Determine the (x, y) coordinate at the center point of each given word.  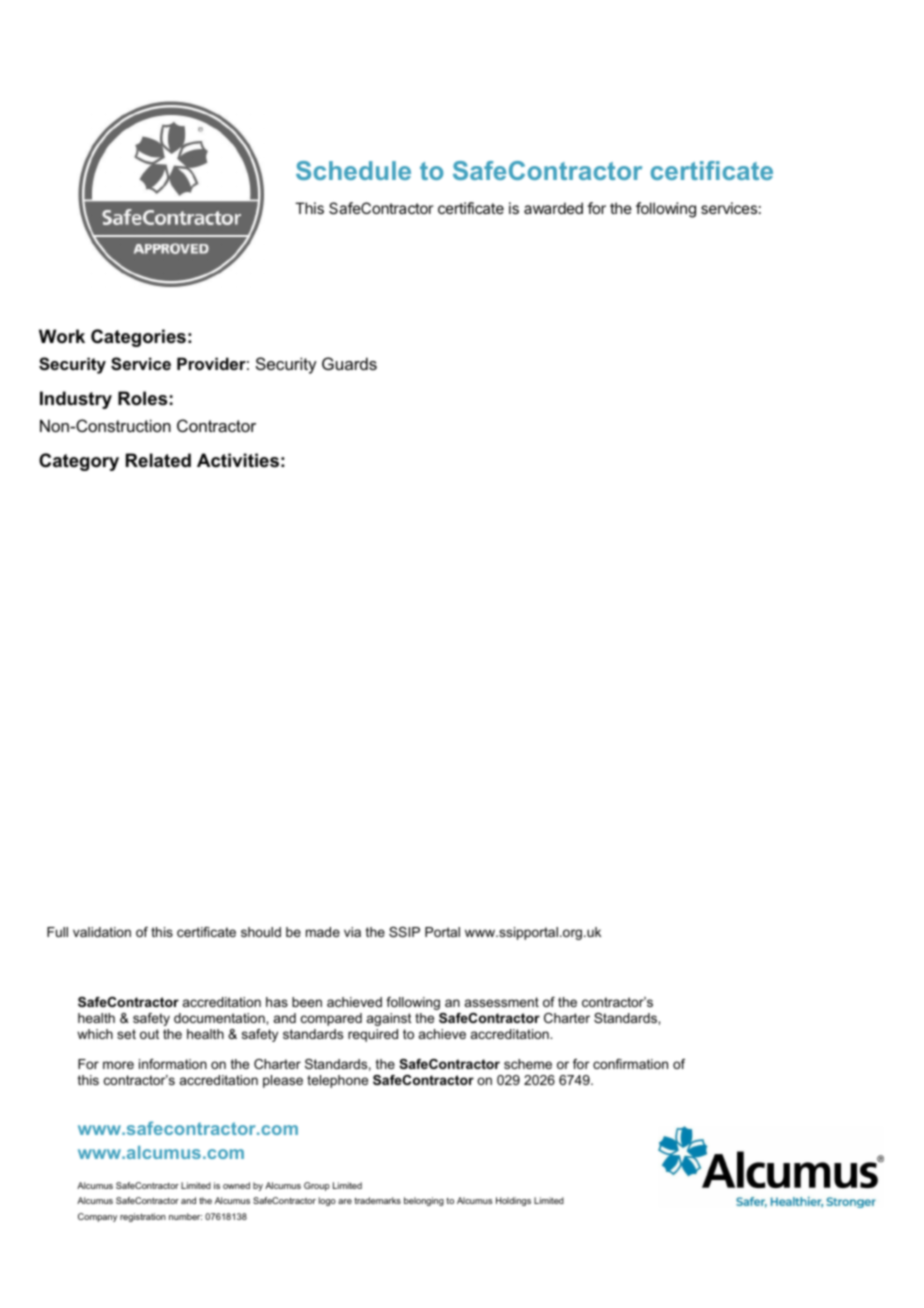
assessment (502, 1002)
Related (158, 460)
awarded (553, 208)
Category (79, 462)
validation (102, 932)
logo (327, 1201)
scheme (528, 1064)
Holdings (513, 1201)
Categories (138, 338)
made (323, 932)
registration (143, 1217)
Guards (349, 363)
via (352, 932)
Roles (142, 398)
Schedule (353, 170)
